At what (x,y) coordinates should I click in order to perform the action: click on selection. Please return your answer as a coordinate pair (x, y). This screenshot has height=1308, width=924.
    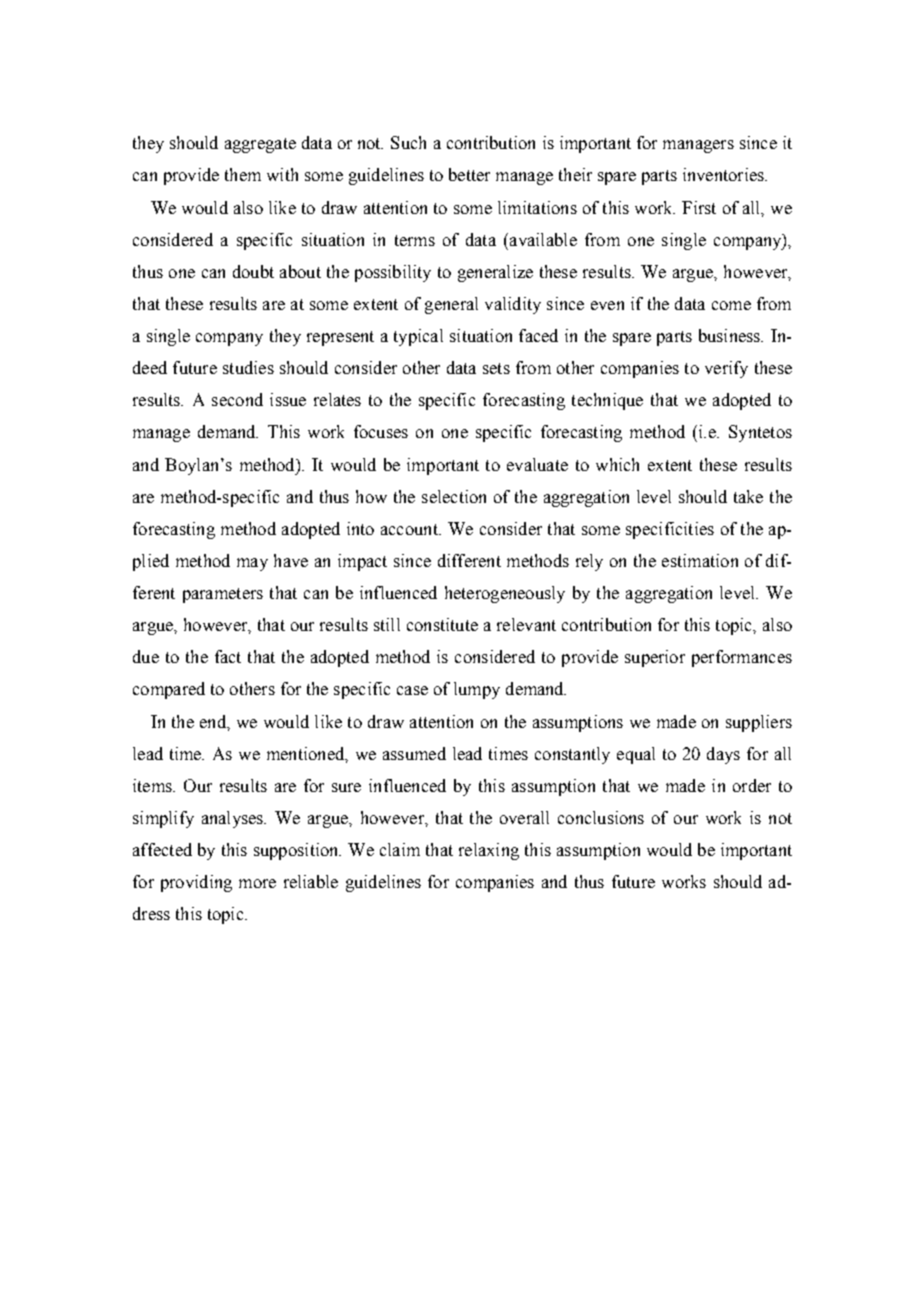
    Looking at the image, I should click on (454, 496).
